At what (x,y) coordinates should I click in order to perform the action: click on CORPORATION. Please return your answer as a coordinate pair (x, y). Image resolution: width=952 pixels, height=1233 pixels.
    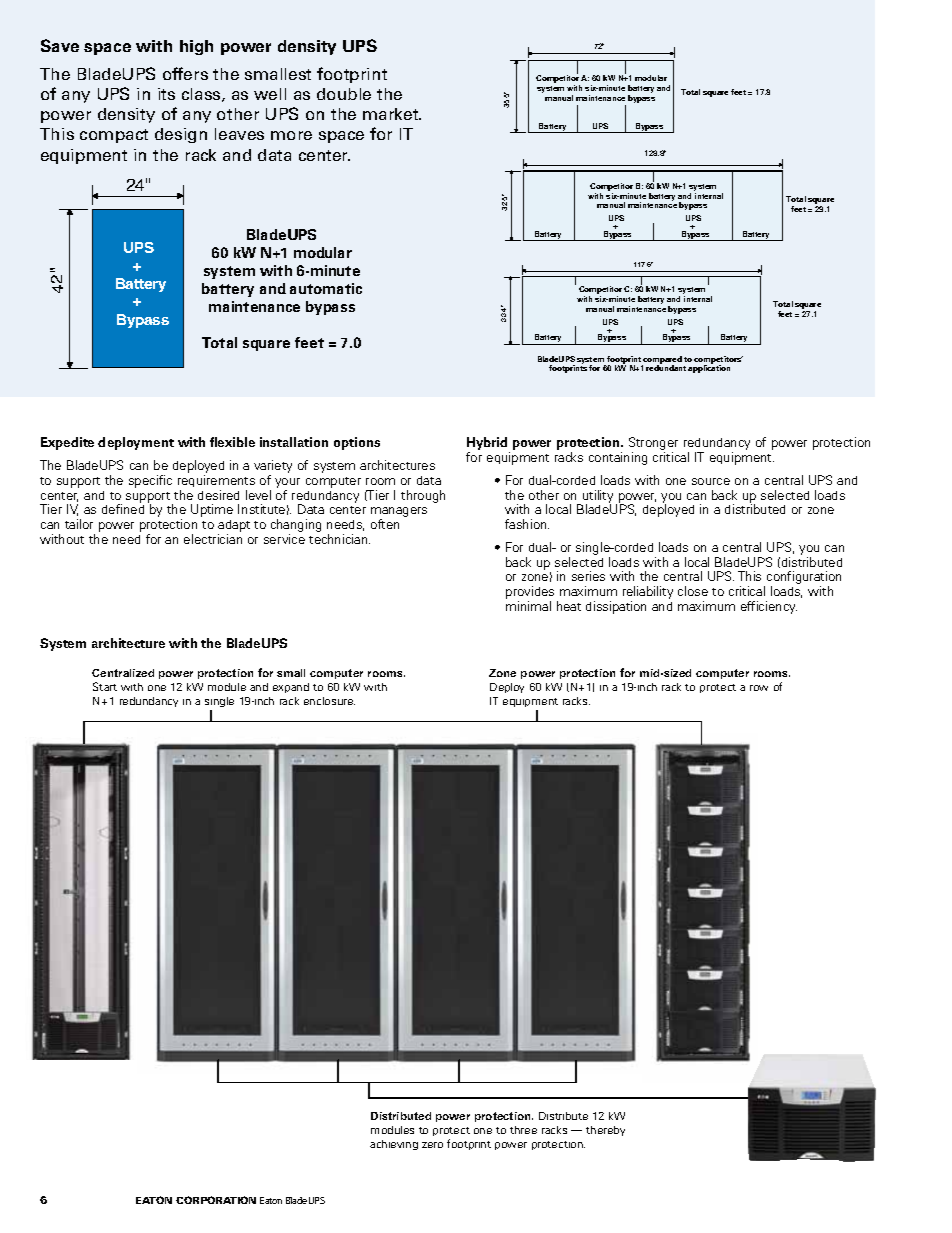
    Looking at the image, I should click on (216, 1200).
